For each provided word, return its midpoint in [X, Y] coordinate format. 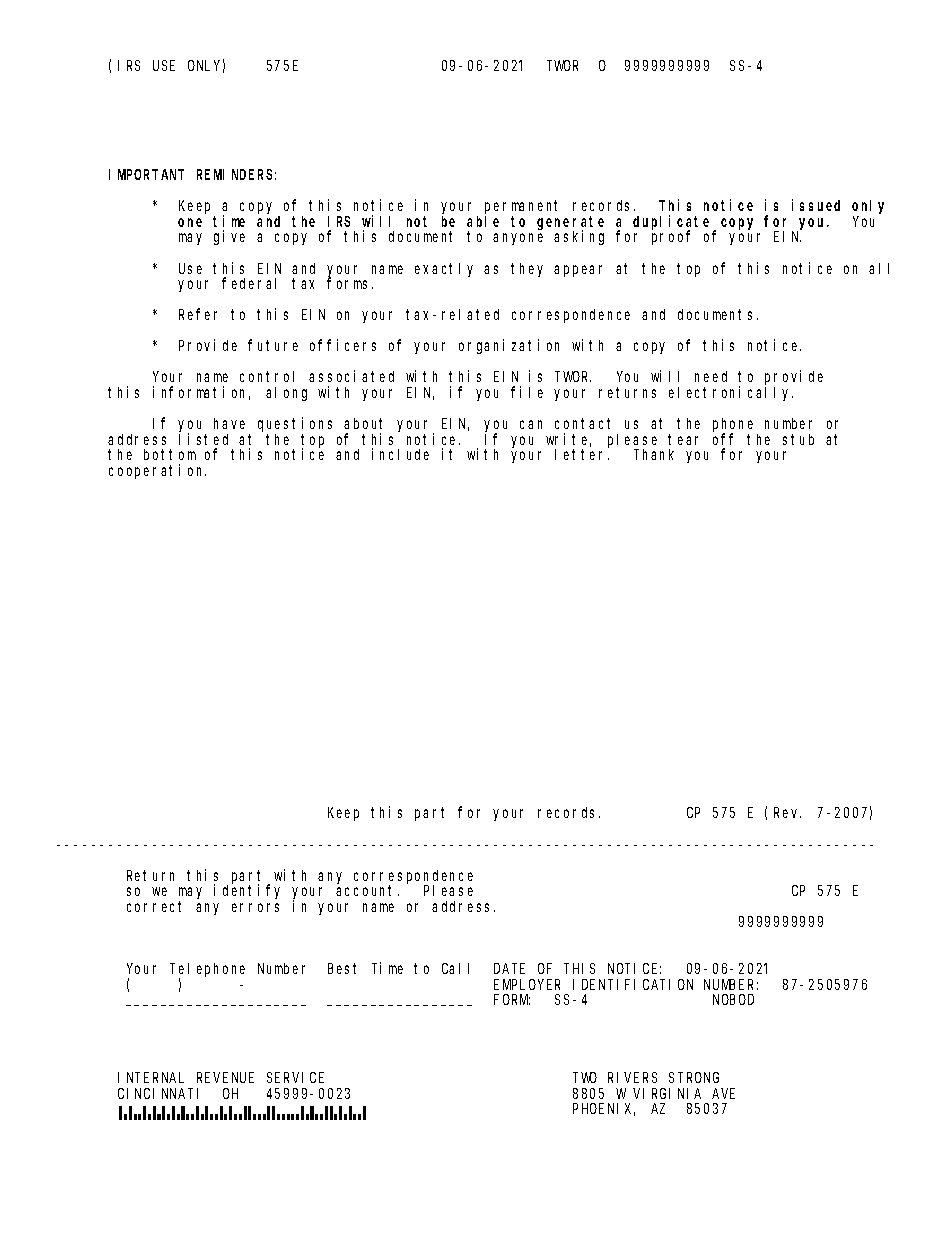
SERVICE [295, 1077]
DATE [509, 968]
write [568, 440]
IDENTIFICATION [633, 984]
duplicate [674, 223]
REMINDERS [236, 174]
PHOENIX [604, 1109]
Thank [654, 454]
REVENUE [225, 1077]
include [400, 454]
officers [343, 345]
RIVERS [632, 1077]
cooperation [157, 471]
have [229, 423]
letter [582, 454]
